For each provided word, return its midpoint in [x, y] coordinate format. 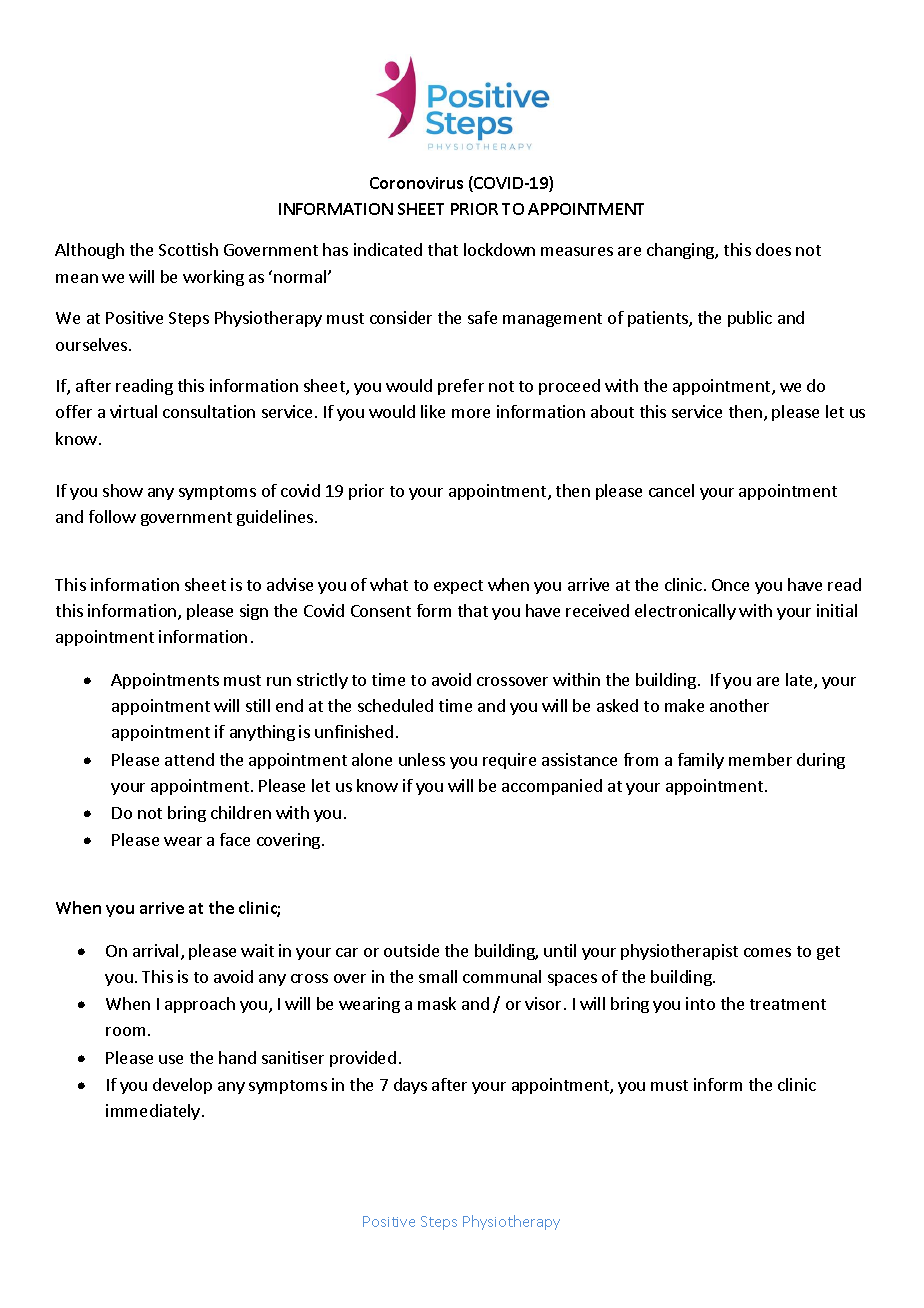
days [410, 1086]
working [213, 278]
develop [182, 1086]
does [773, 249]
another [739, 705]
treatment [788, 1004]
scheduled [395, 705]
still [258, 705]
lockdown [499, 249]
